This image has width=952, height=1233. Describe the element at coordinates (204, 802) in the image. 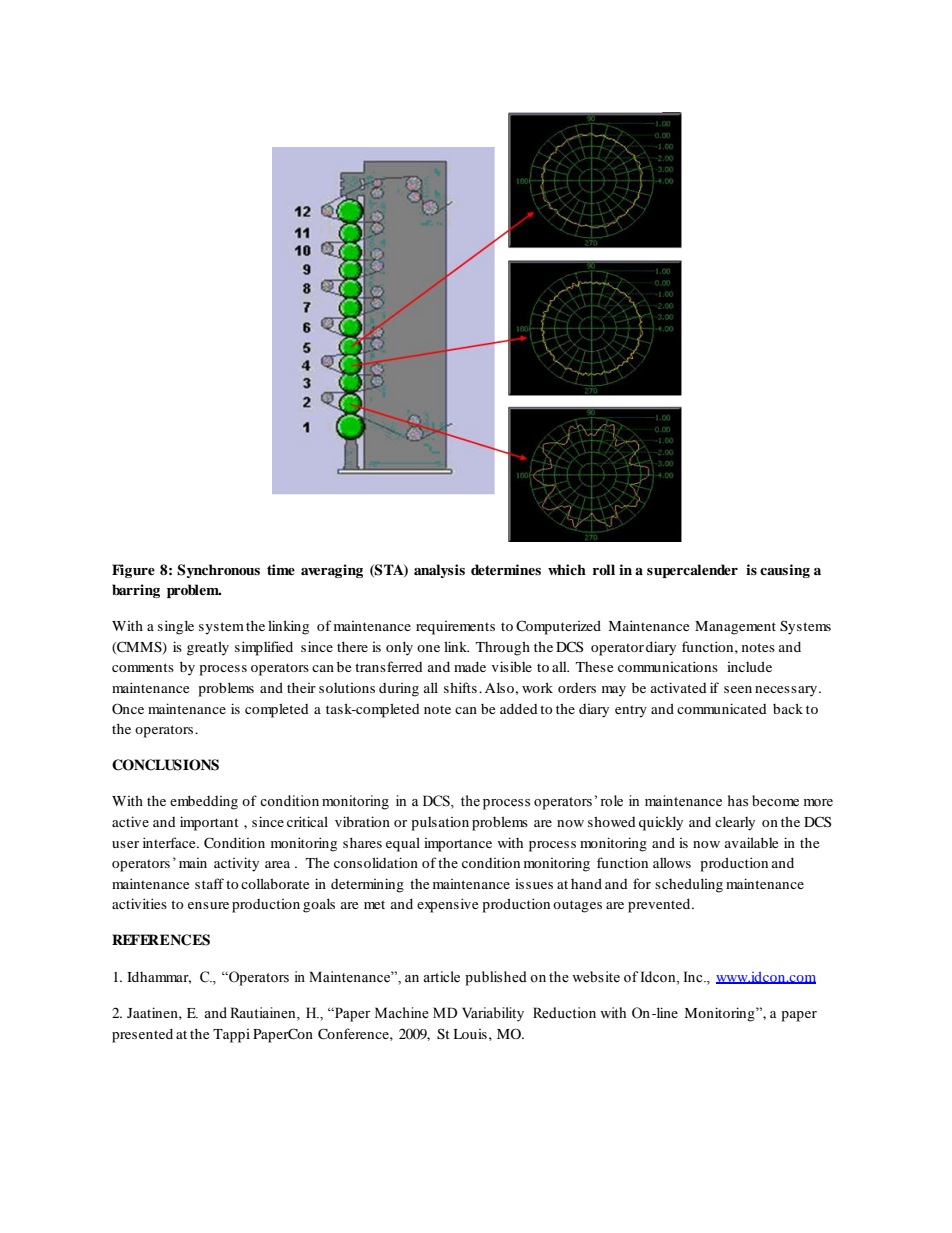

I see `embedding` at that location.
